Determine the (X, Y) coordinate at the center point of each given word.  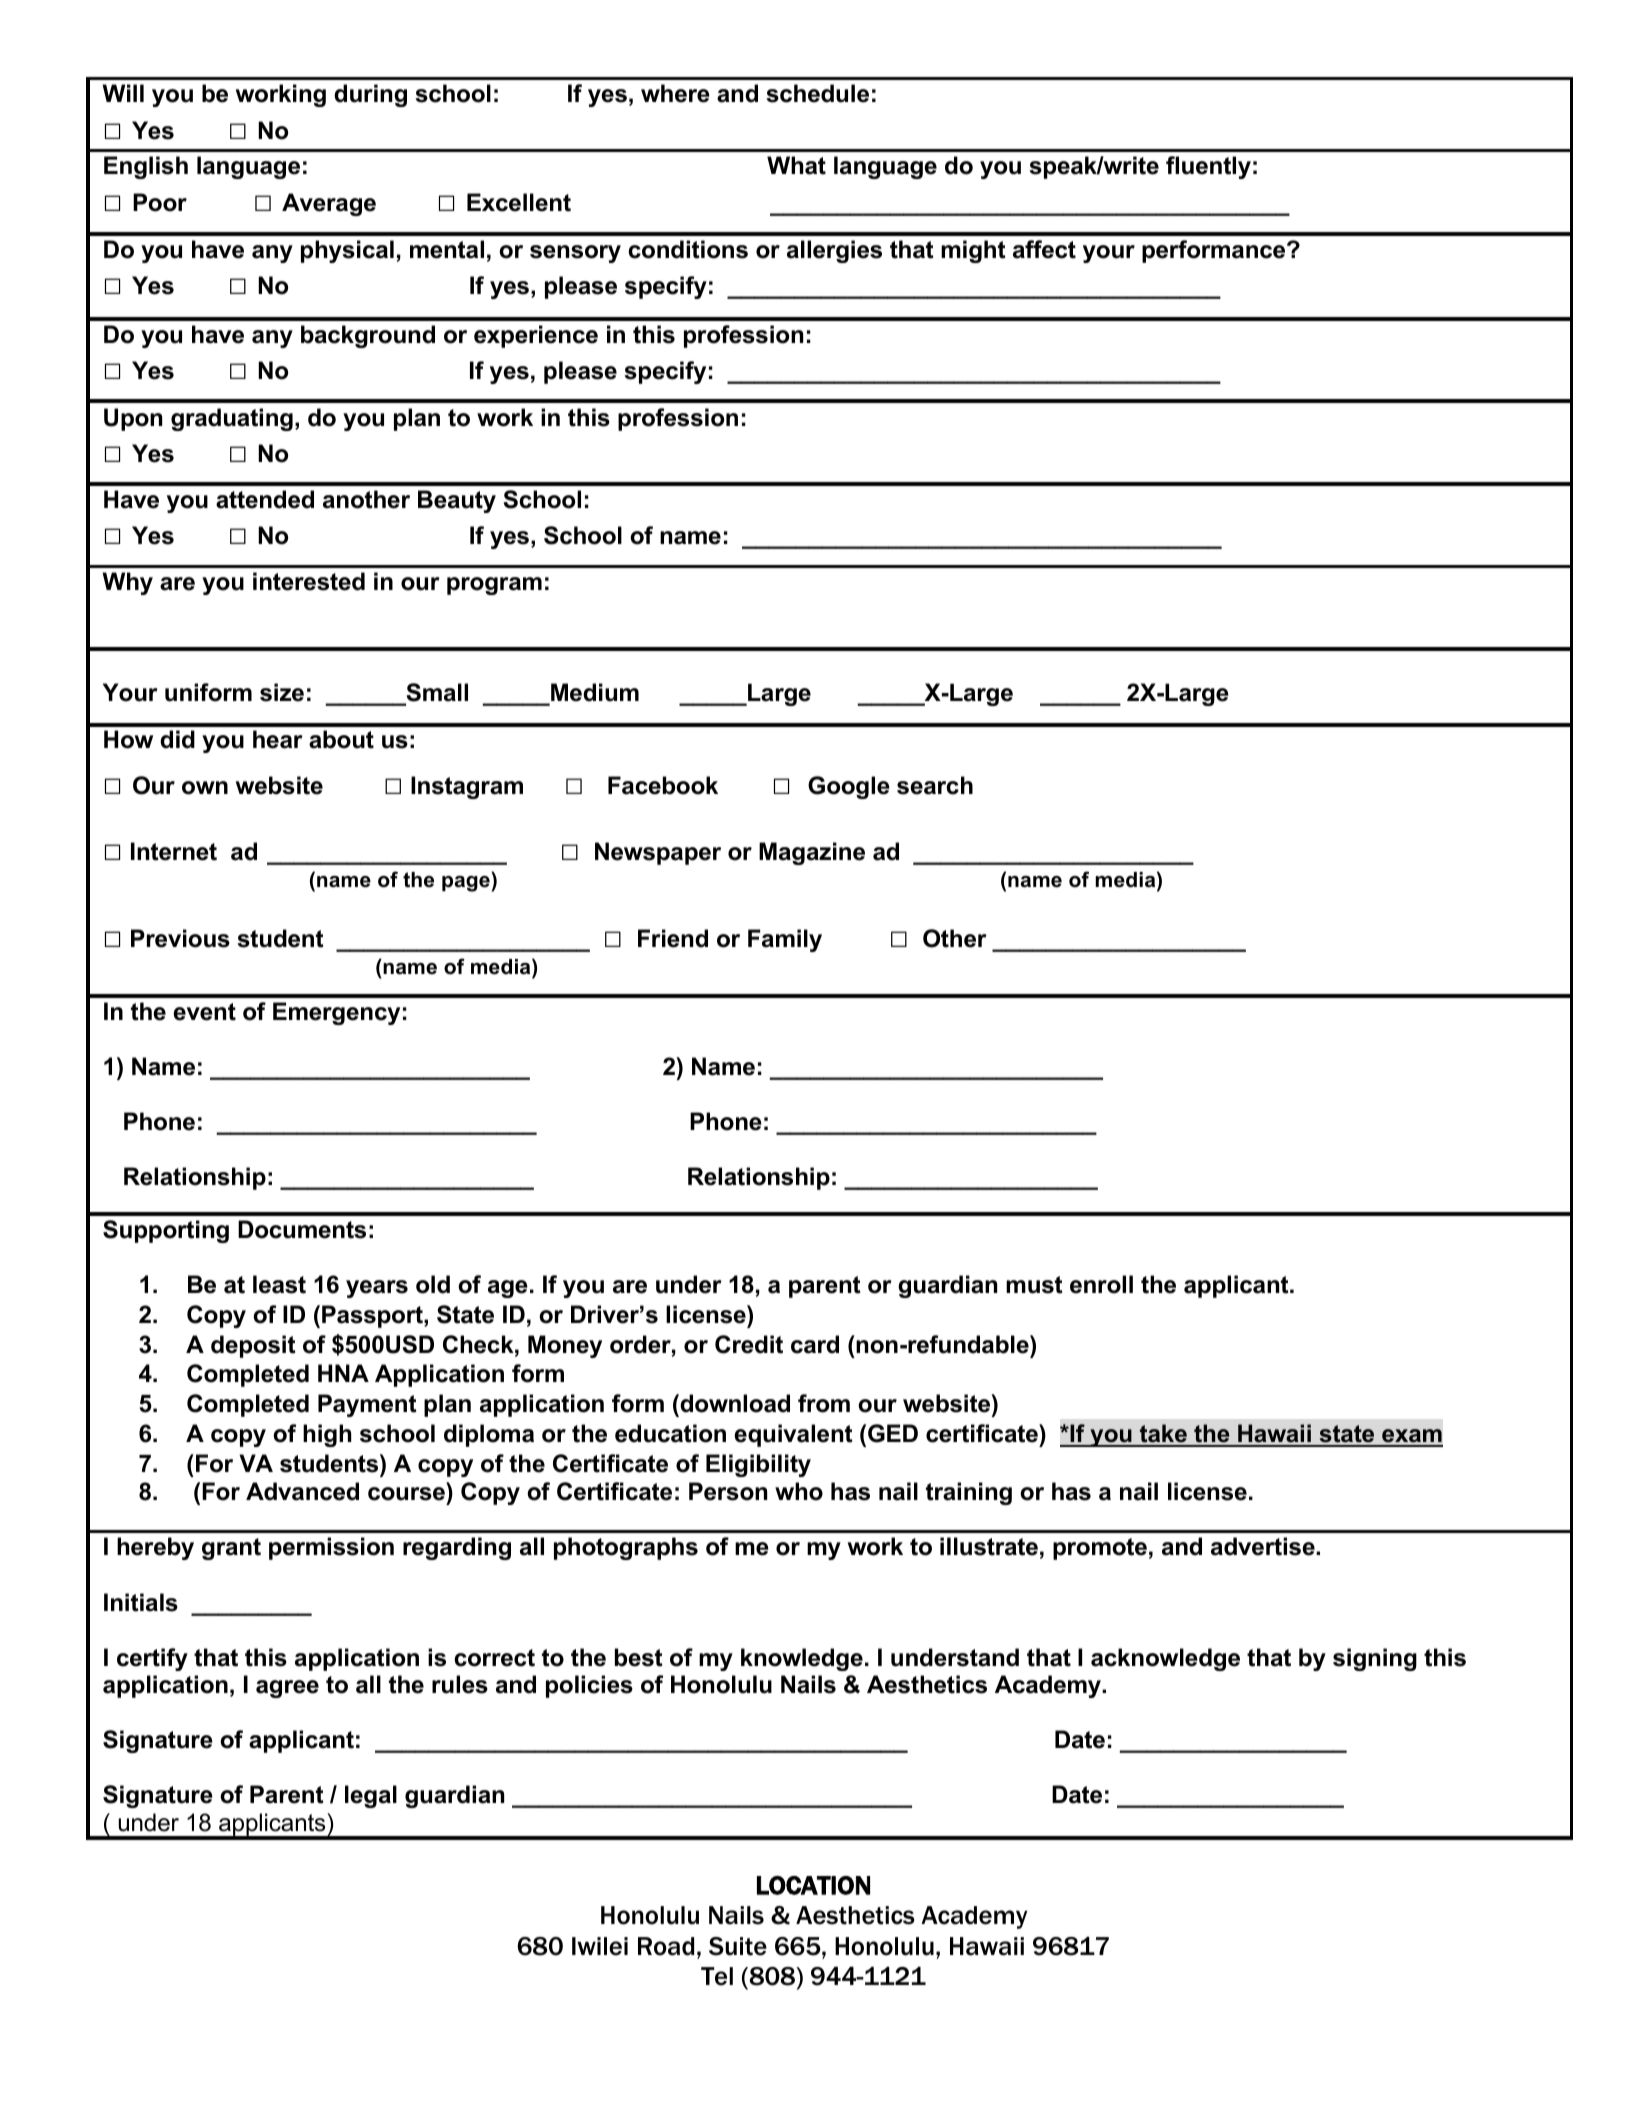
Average (329, 204)
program (494, 586)
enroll (1101, 1284)
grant (231, 1549)
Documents (302, 1229)
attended (265, 499)
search (935, 785)
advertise (1264, 1546)
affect (1044, 249)
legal (371, 1796)
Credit (749, 1344)
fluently (1208, 167)
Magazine (812, 853)
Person (728, 1491)
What (796, 165)
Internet (174, 851)
